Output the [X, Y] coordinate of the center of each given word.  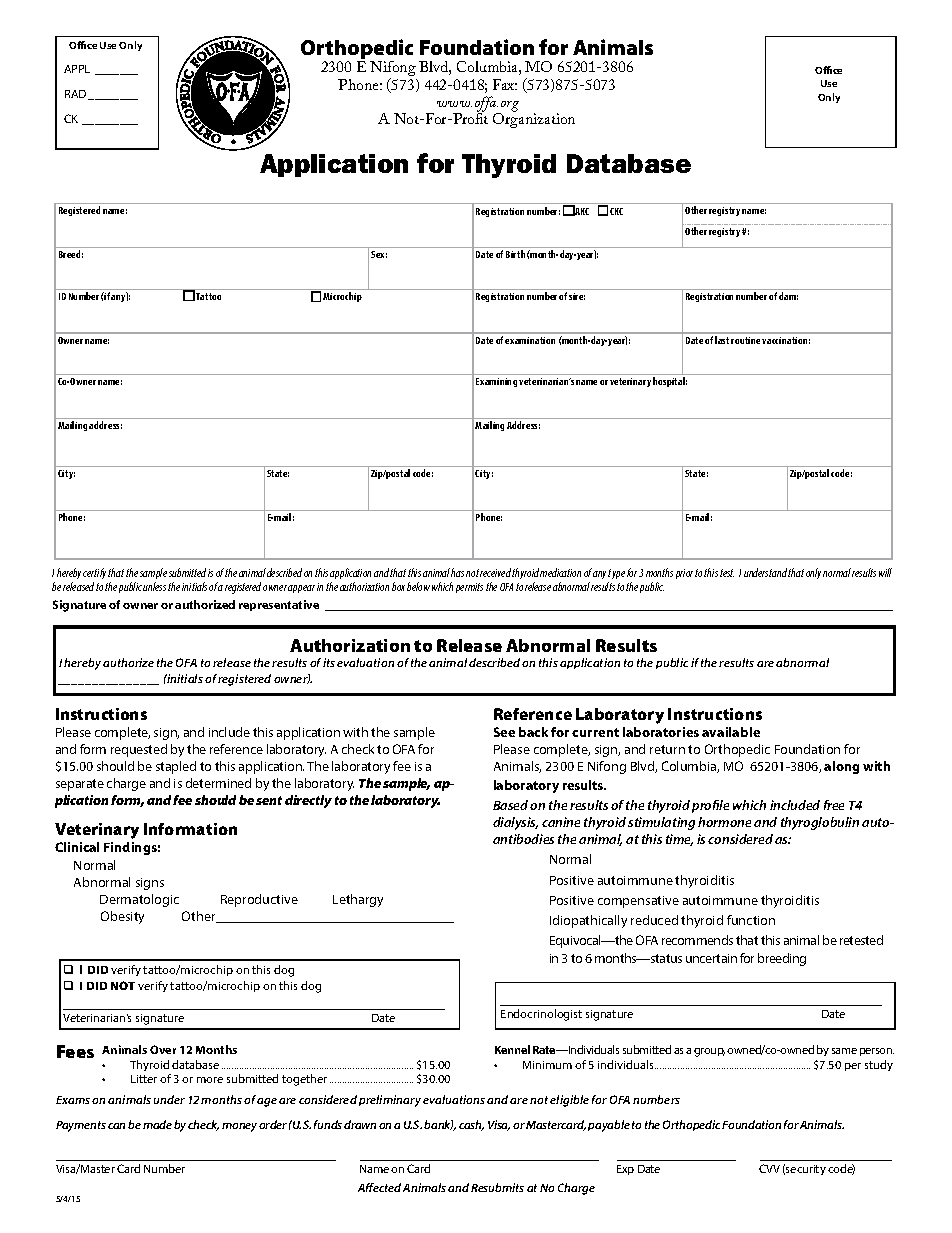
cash [471, 1125]
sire [577, 296]
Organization [534, 119]
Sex [379, 254]
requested [139, 750]
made [157, 1124]
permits [469, 588]
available [731, 732]
